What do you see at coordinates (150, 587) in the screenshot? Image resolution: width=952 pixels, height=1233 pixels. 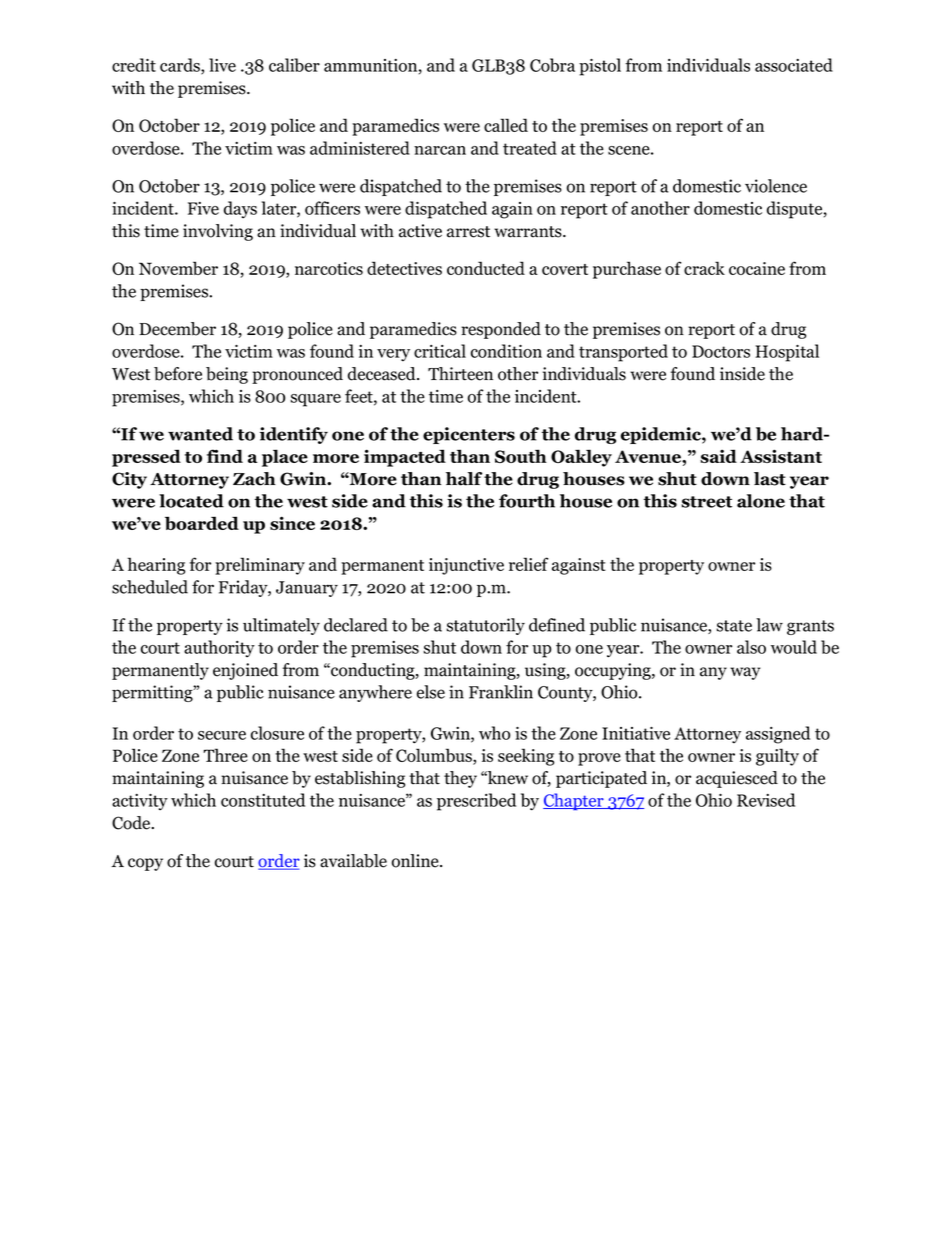 I see `scheduled` at bounding box center [150, 587].
